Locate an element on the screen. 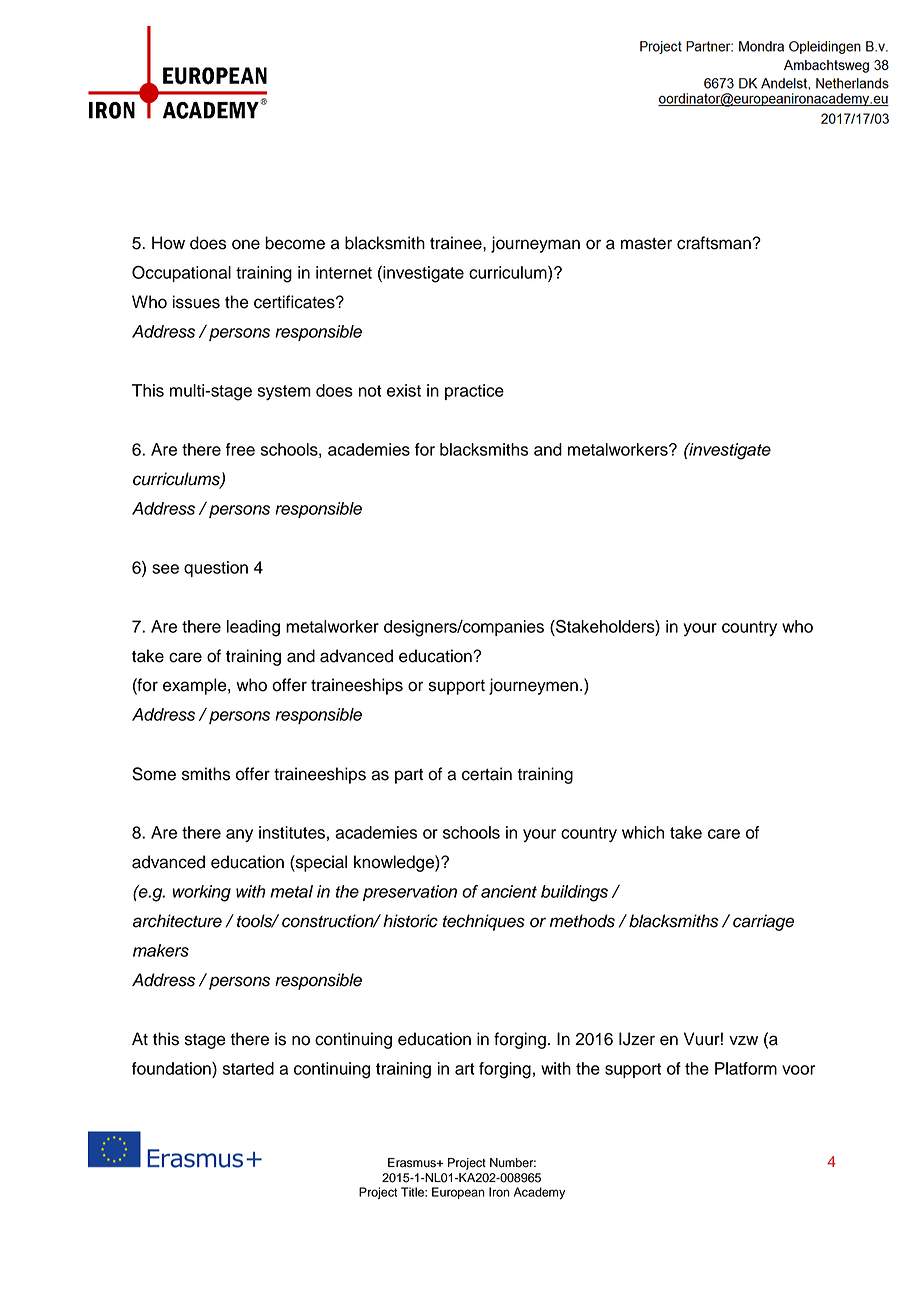  practice is located at coordinates (474, 392).
